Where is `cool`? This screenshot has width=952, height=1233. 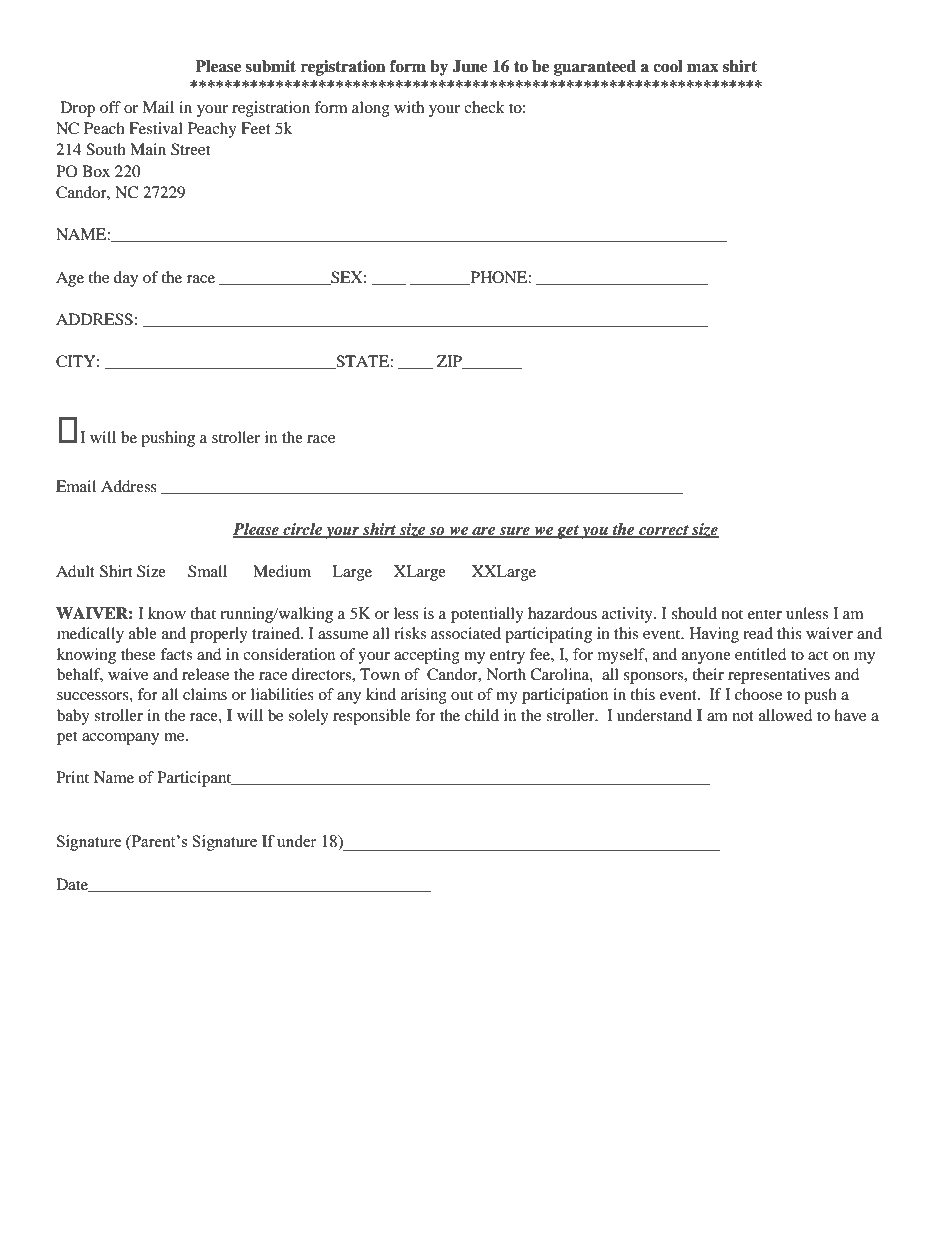
cool is located at coordinates (668, 66).
